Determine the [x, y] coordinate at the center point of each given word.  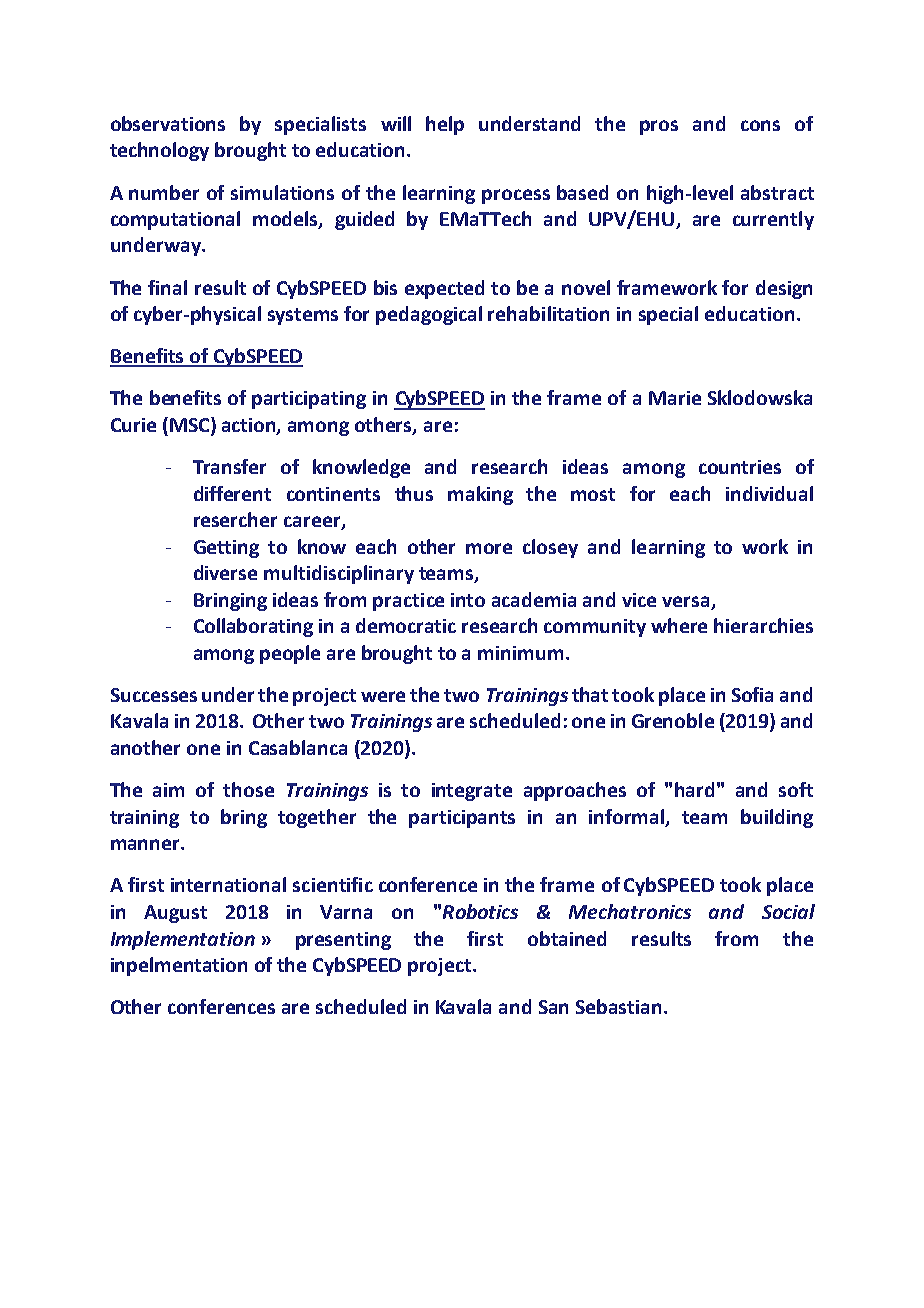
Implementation [183, 940]
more [489, 548]
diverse [225, 572]
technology [159, 151]
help [445, 125]
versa [685, 601]
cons [760, 125]
